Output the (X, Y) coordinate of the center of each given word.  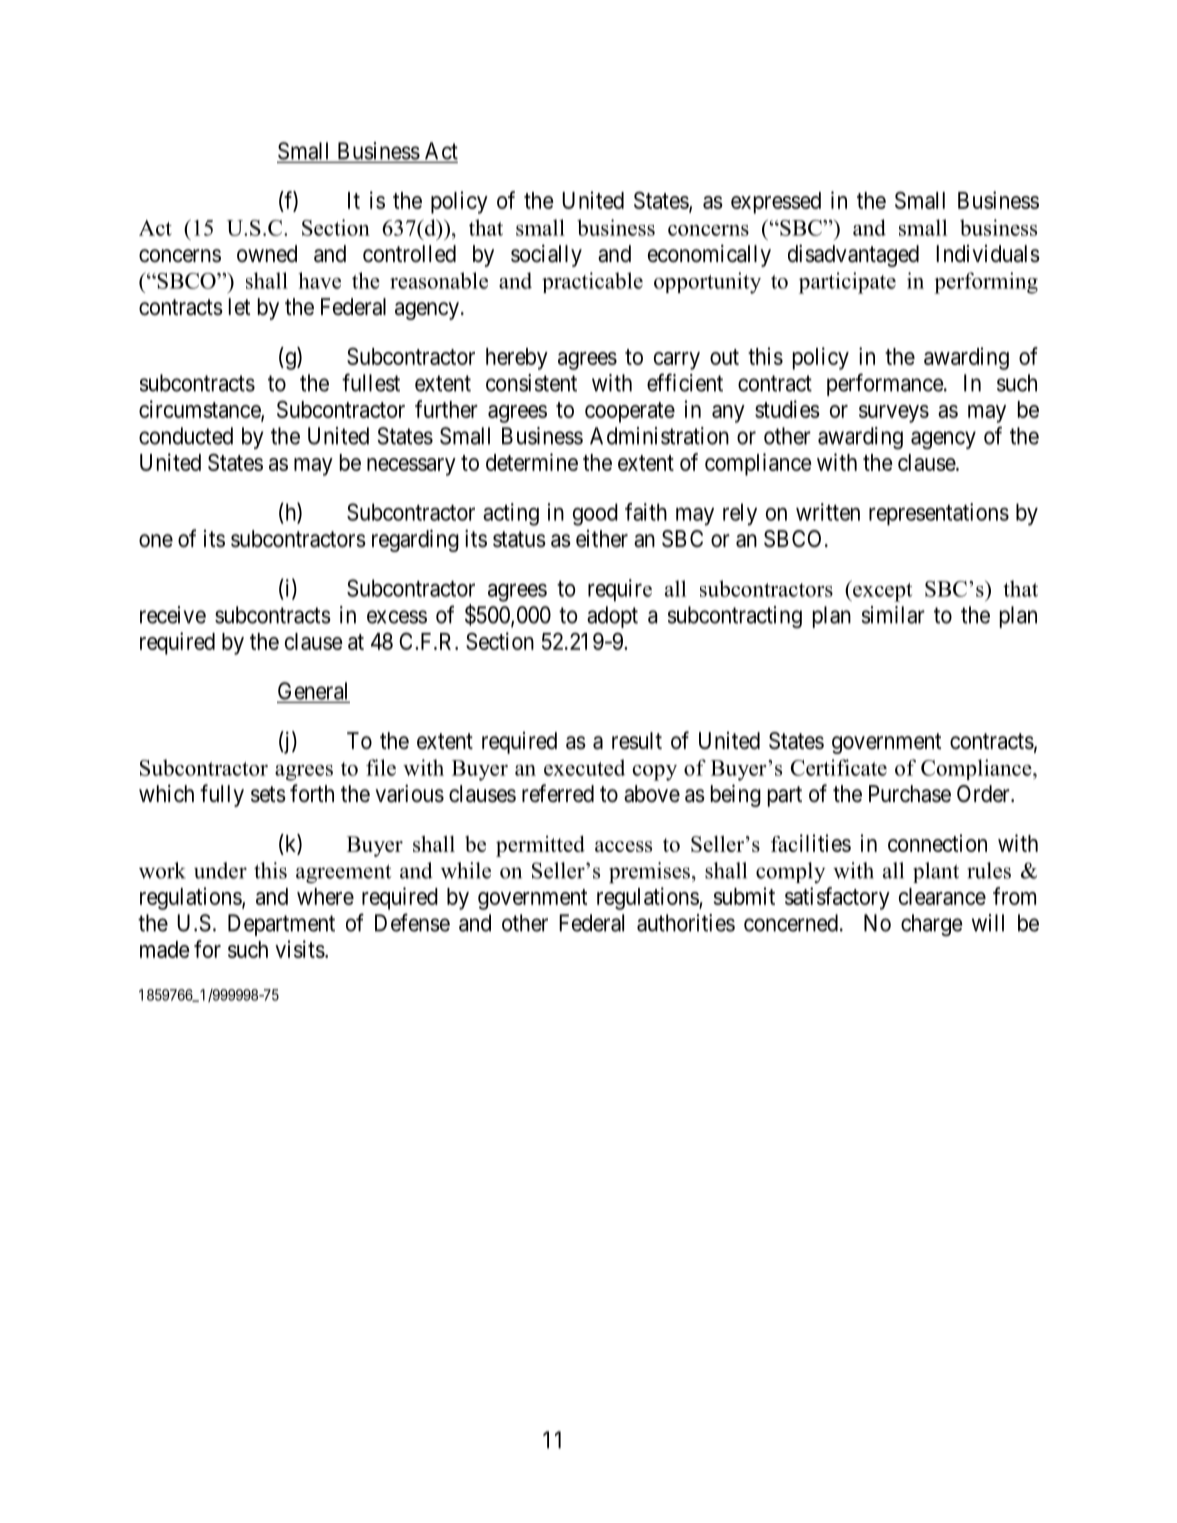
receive (173, 615)
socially (546, 255)
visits (300, 949)
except (881, 591)
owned (267, 254)
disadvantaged (853, 255)
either (602, 539)
